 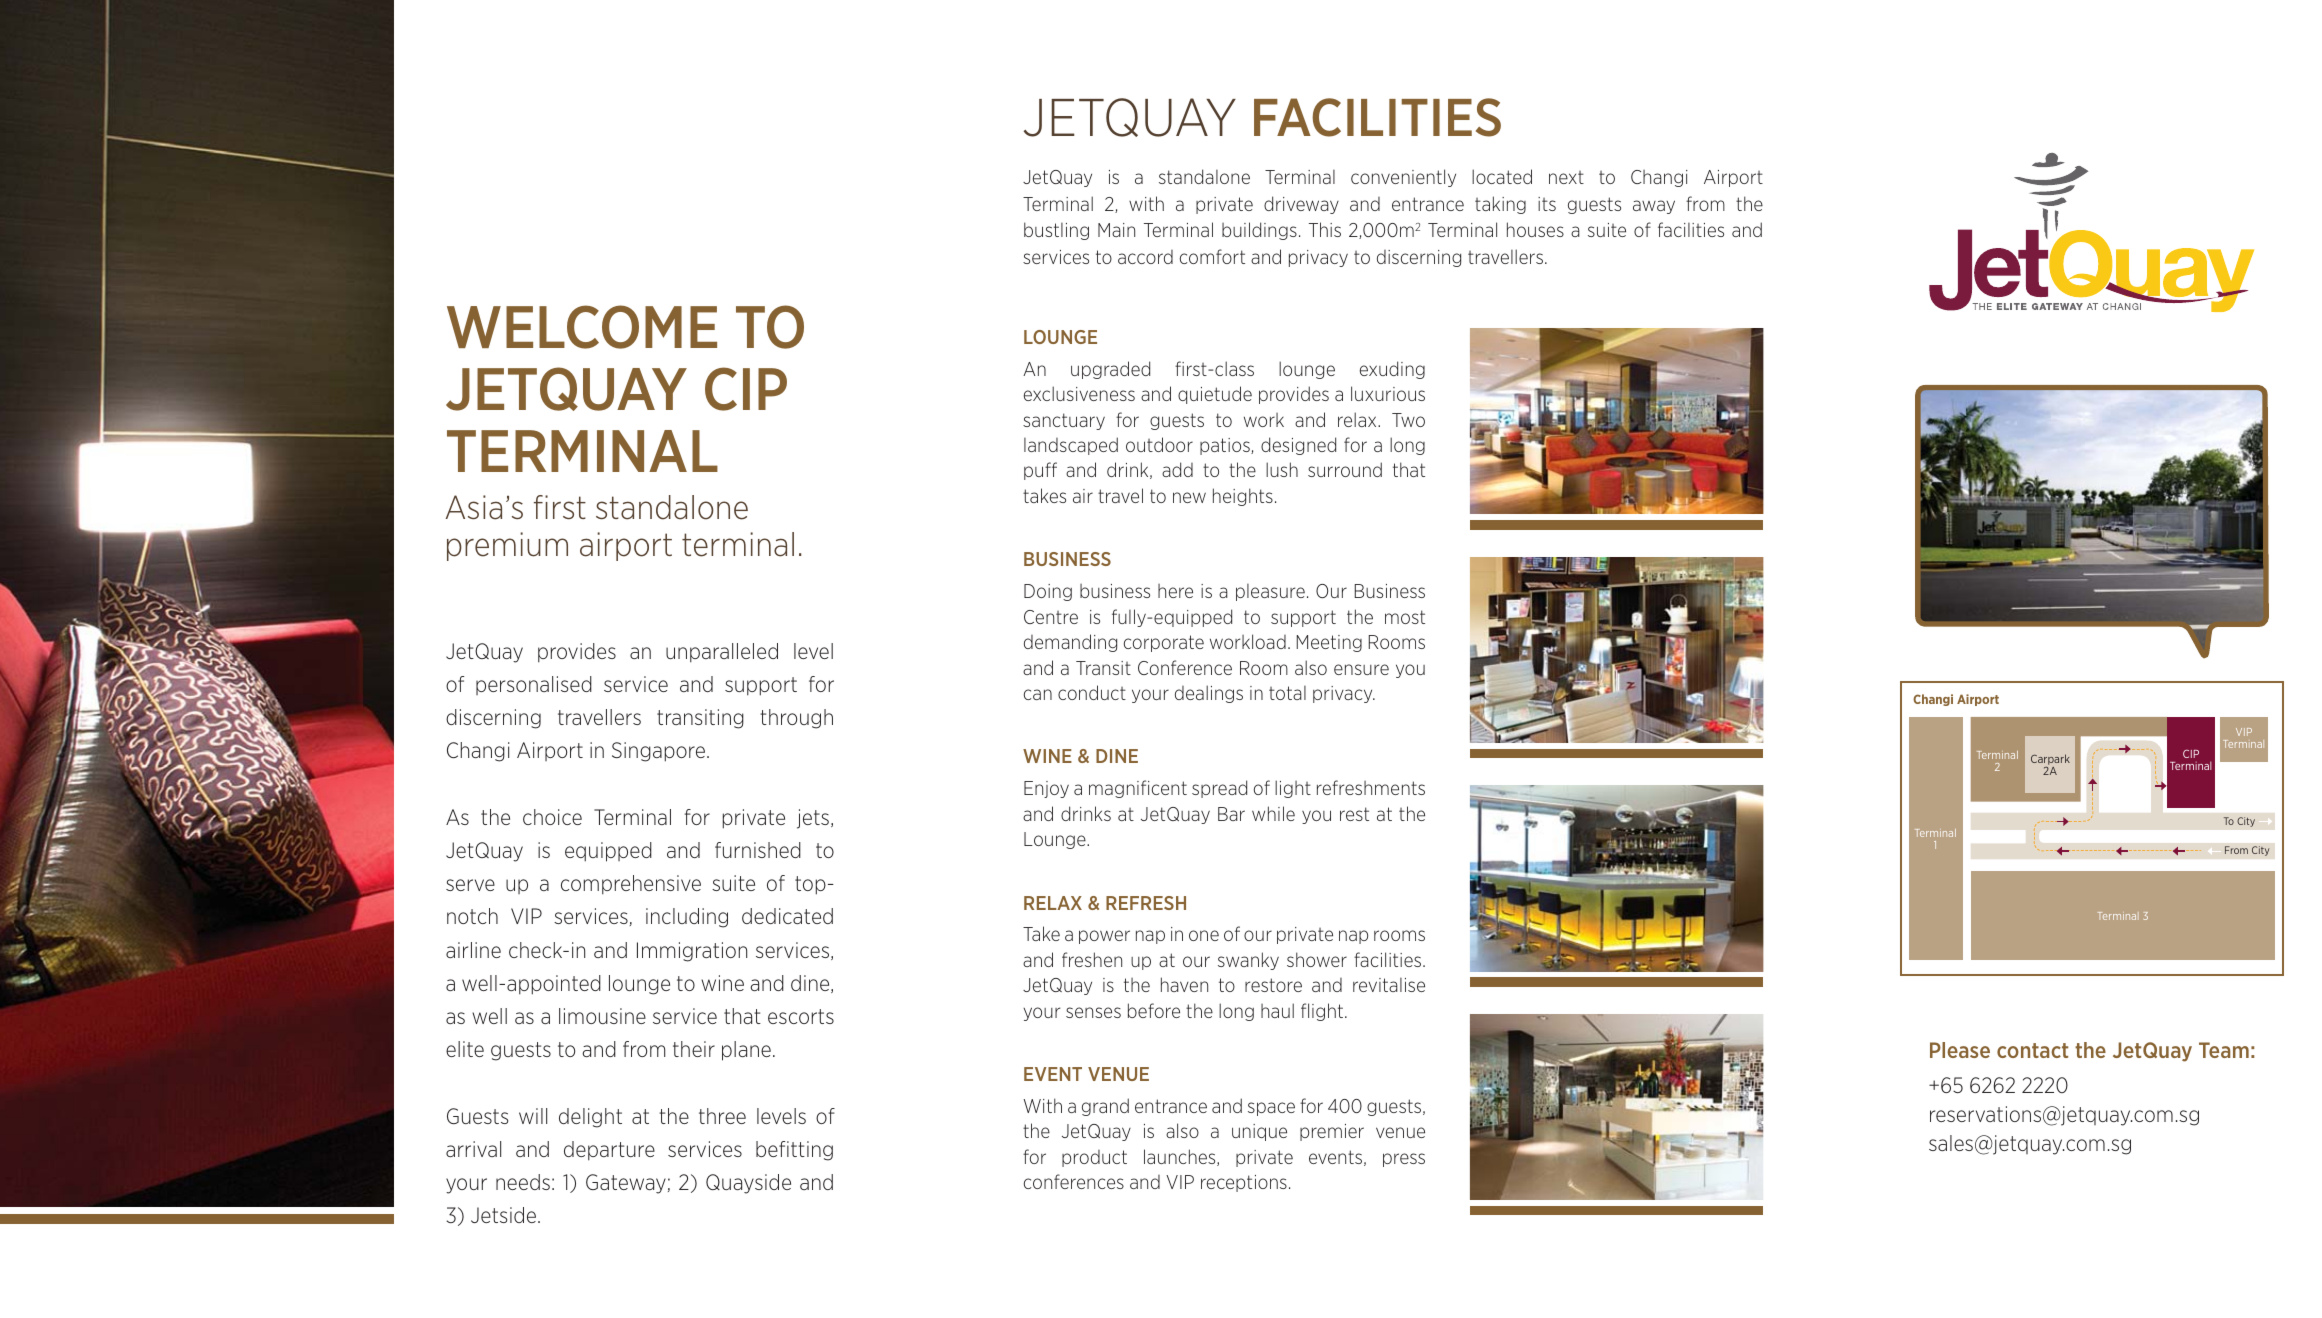 I want to click on away, so click(x=1654, y=207).
